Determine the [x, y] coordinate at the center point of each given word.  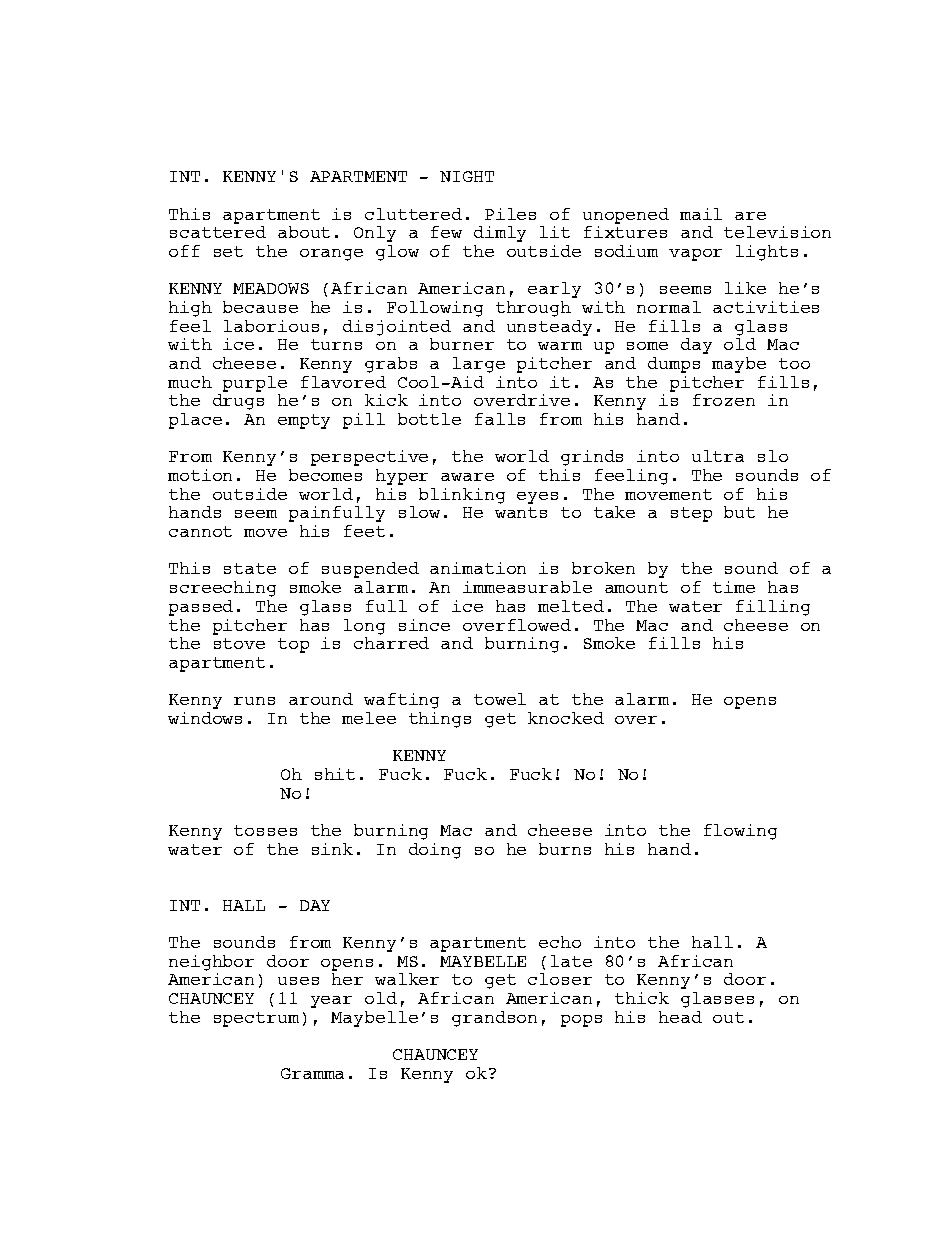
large [479, 365]
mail [701, 214]
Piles [510, 214]
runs [254, 701]
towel [500, 699]
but [739, 512]
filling [773, 608]
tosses [265, 830]
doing [435, 851]
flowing [740, 832]
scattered [218, 232]
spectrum [256, 1019]
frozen [724, 400]
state [250, 568]
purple [255, 384]
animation [478, 568]
